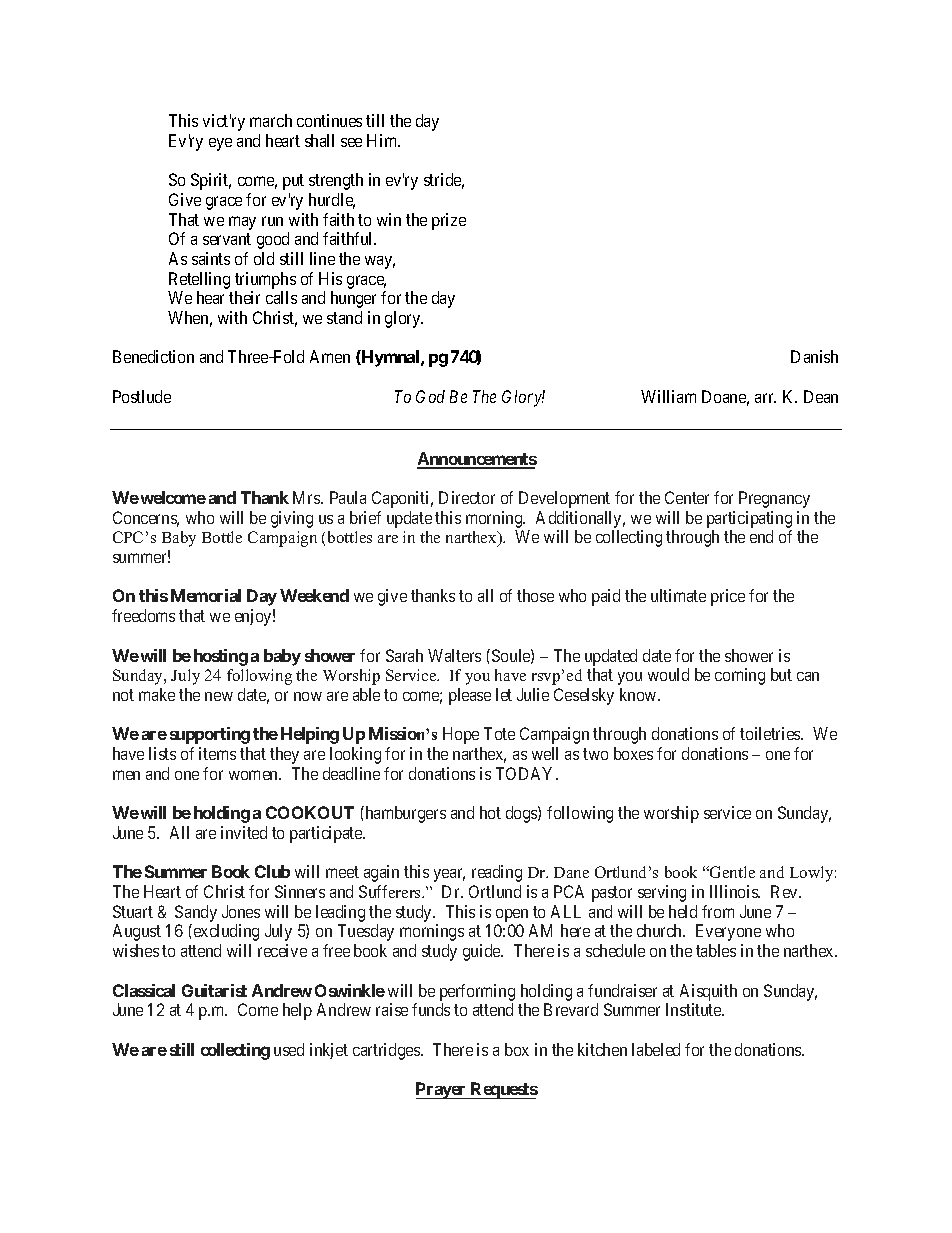 Image resolution: width=952 pixels, height=1233 pixels. I want to click on prize, so click(449, 221).
